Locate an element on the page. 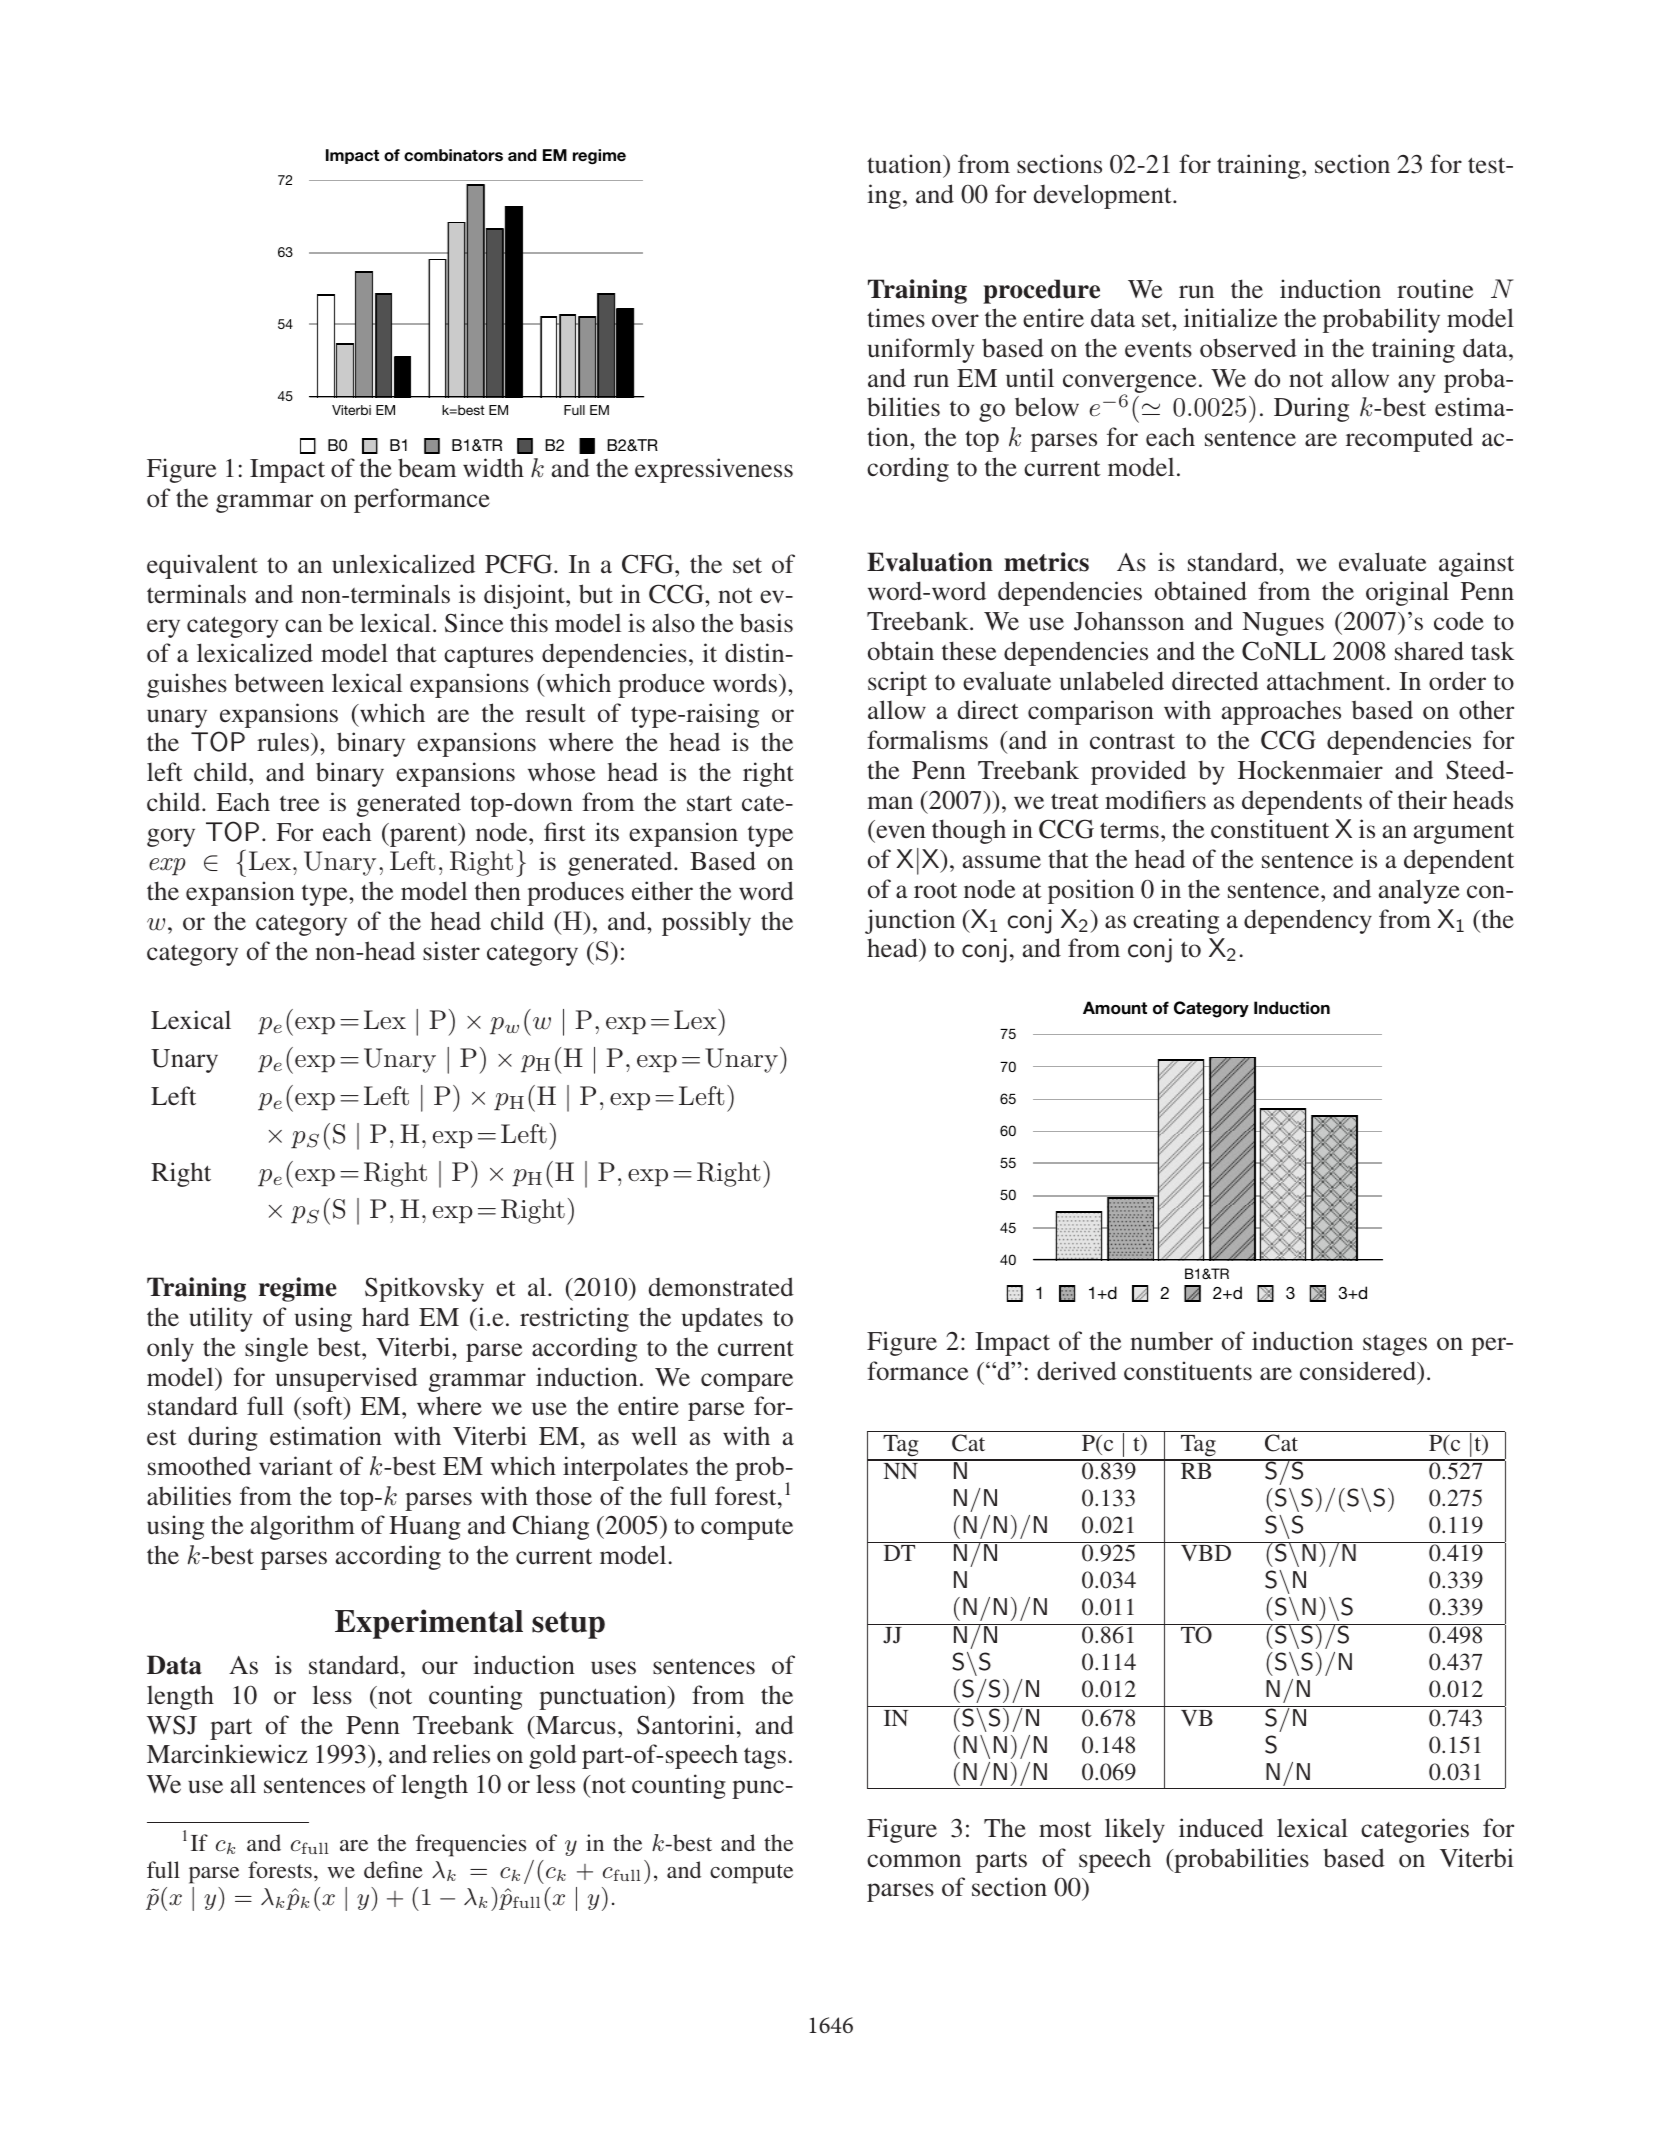 The image size is (1661, 2150). compare is located at coordinates (747, 1382).
